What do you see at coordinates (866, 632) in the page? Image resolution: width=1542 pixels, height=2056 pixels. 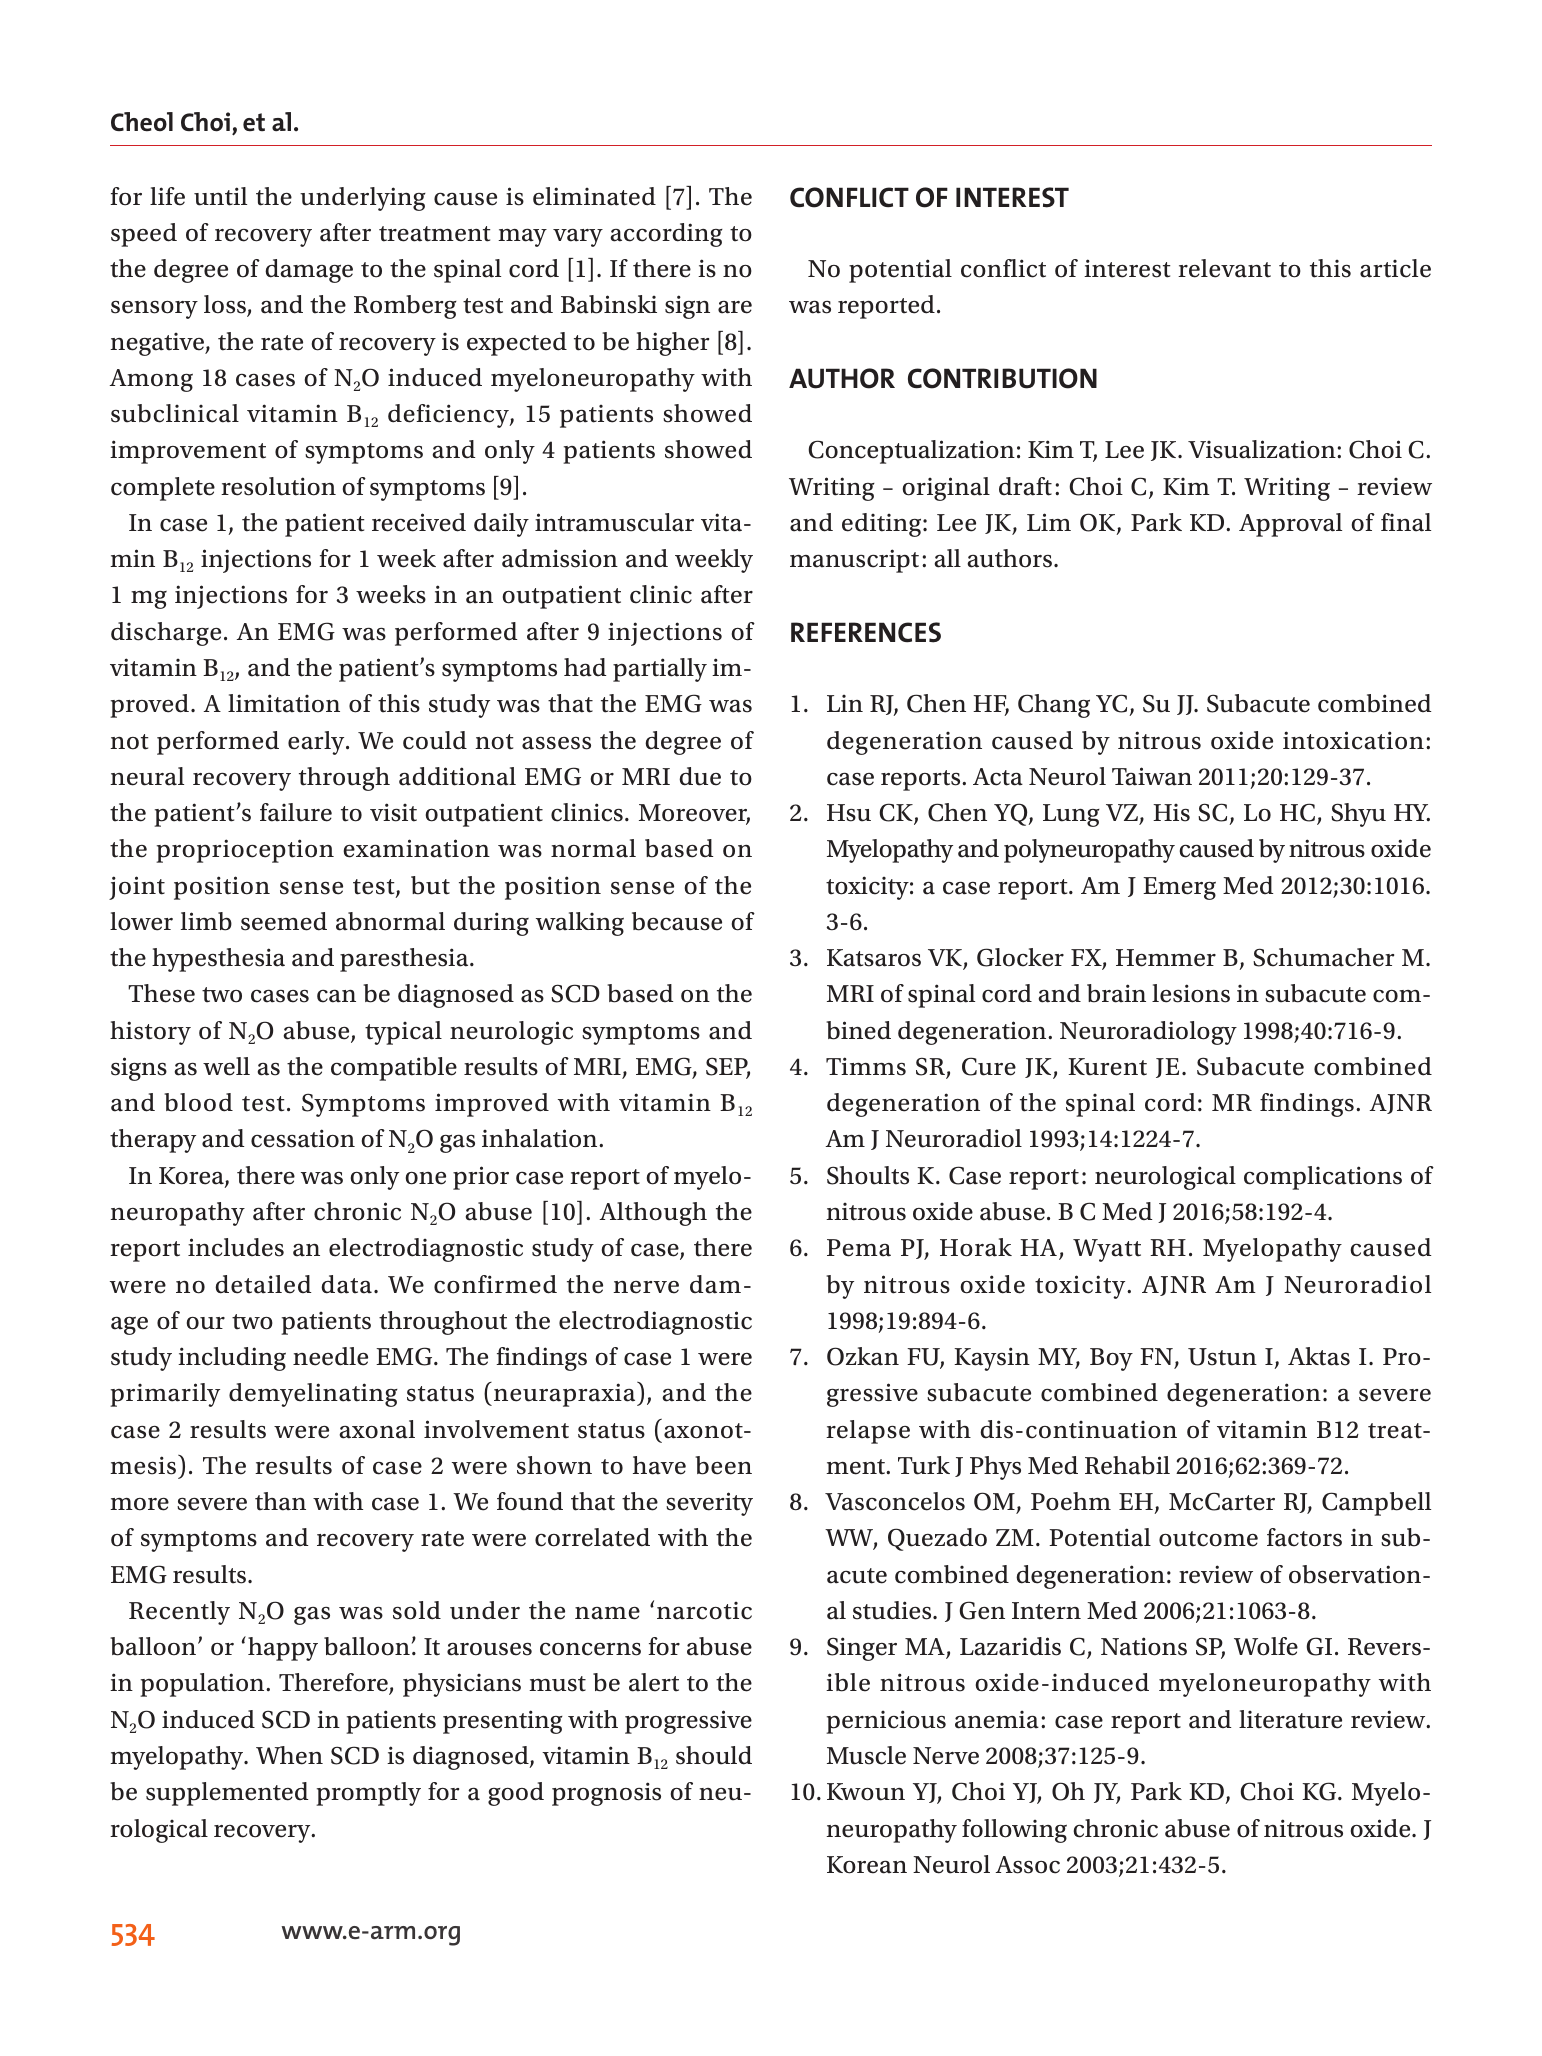 I see `REFERENCES` at bounding box center [866, 632].
